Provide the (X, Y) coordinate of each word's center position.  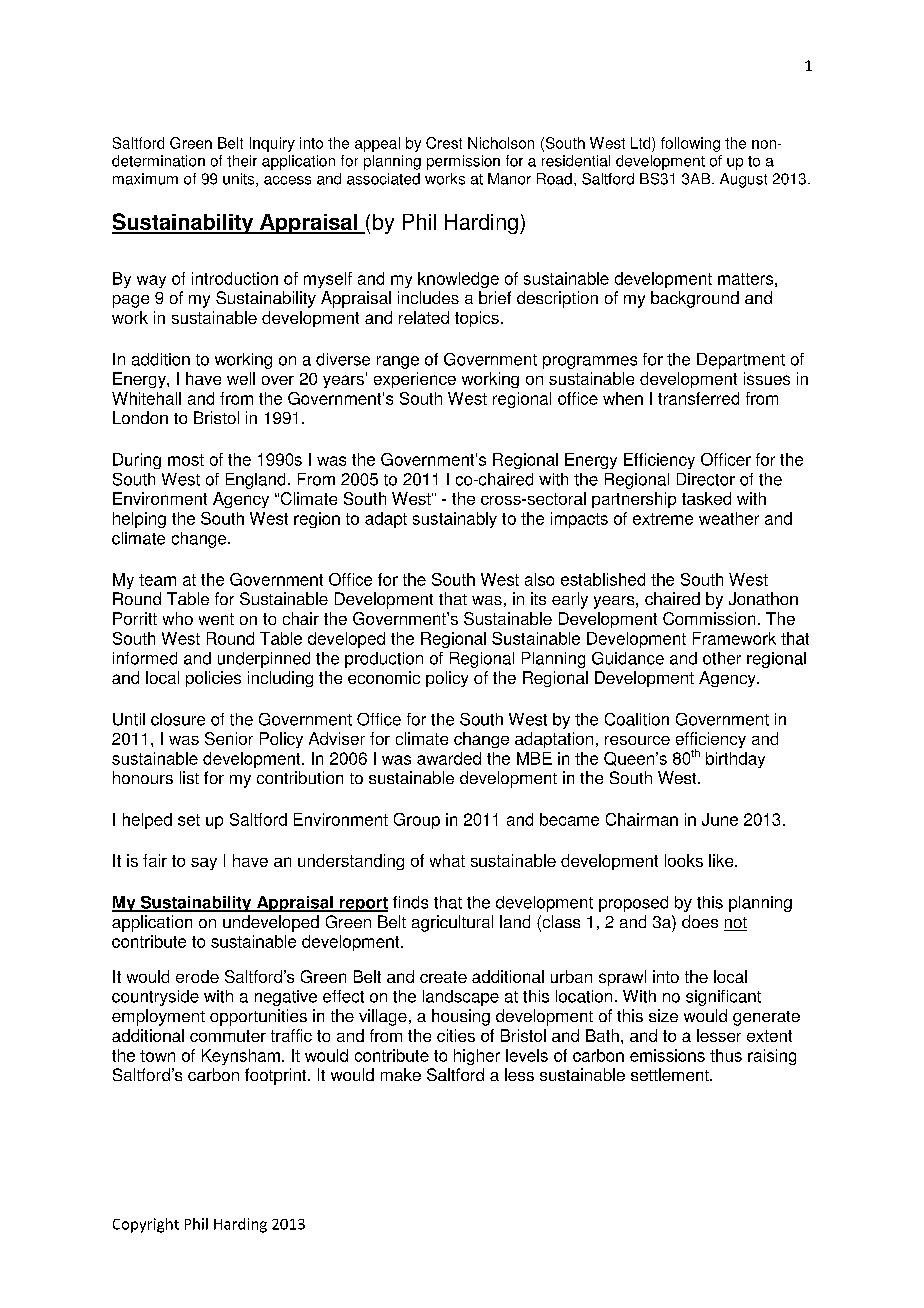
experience (415, 380)
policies (213, 679)
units (240, 180)
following (690, 144)
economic (384, 677)
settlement (671, 1074)
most (186, 460)
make (401, 1074)
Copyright (146, 1225)
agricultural (452, 923)
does (700, 921)
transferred (698, 398)
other (722, 658)
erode (197, 976)
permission (463, 162)
